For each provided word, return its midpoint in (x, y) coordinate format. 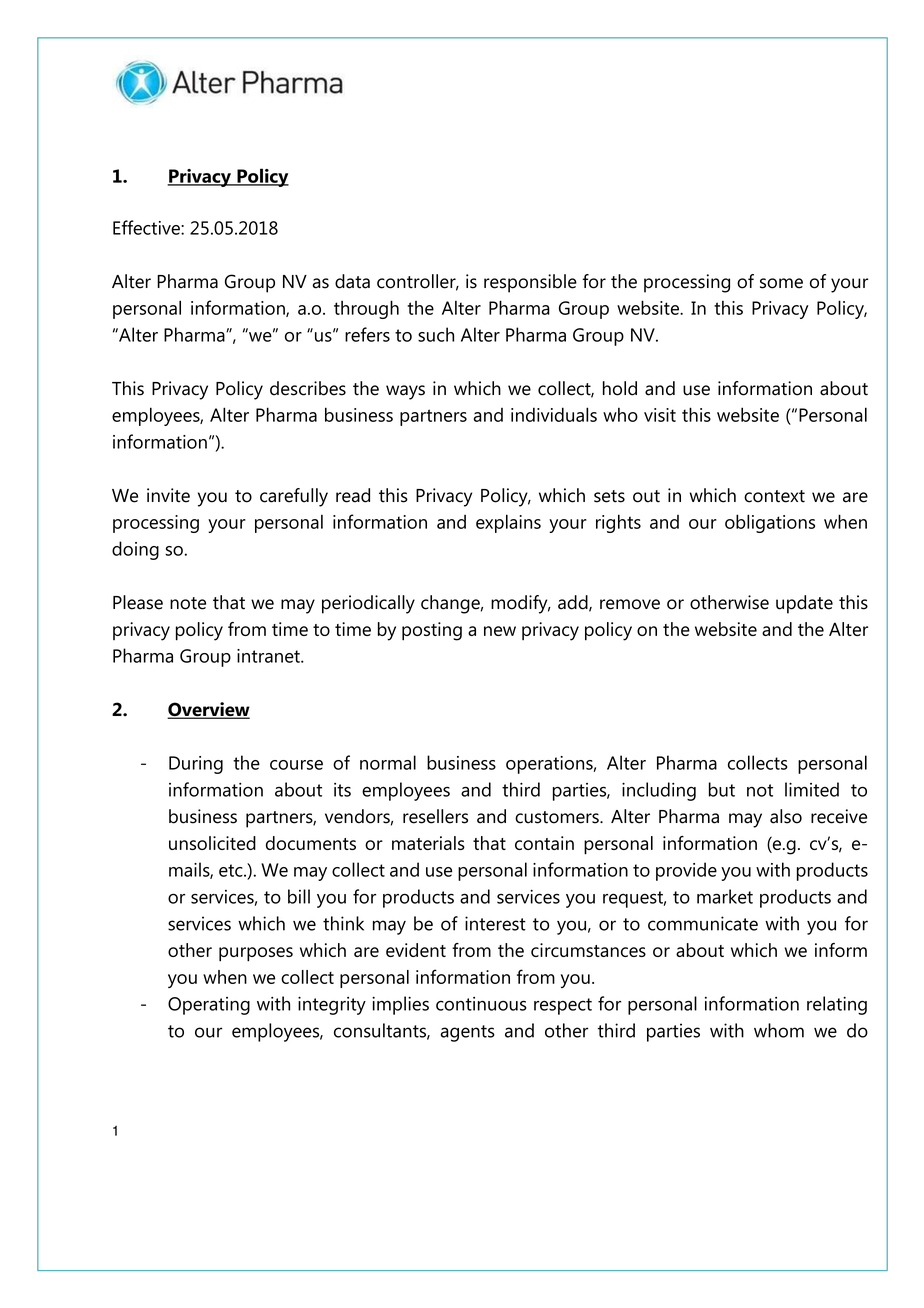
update (804, 604)
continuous (481, 1004)
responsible (530, 283)
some (781, 283)
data (352, 281)
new (500, 631)
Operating (209, 1006)
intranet (269, 656)
